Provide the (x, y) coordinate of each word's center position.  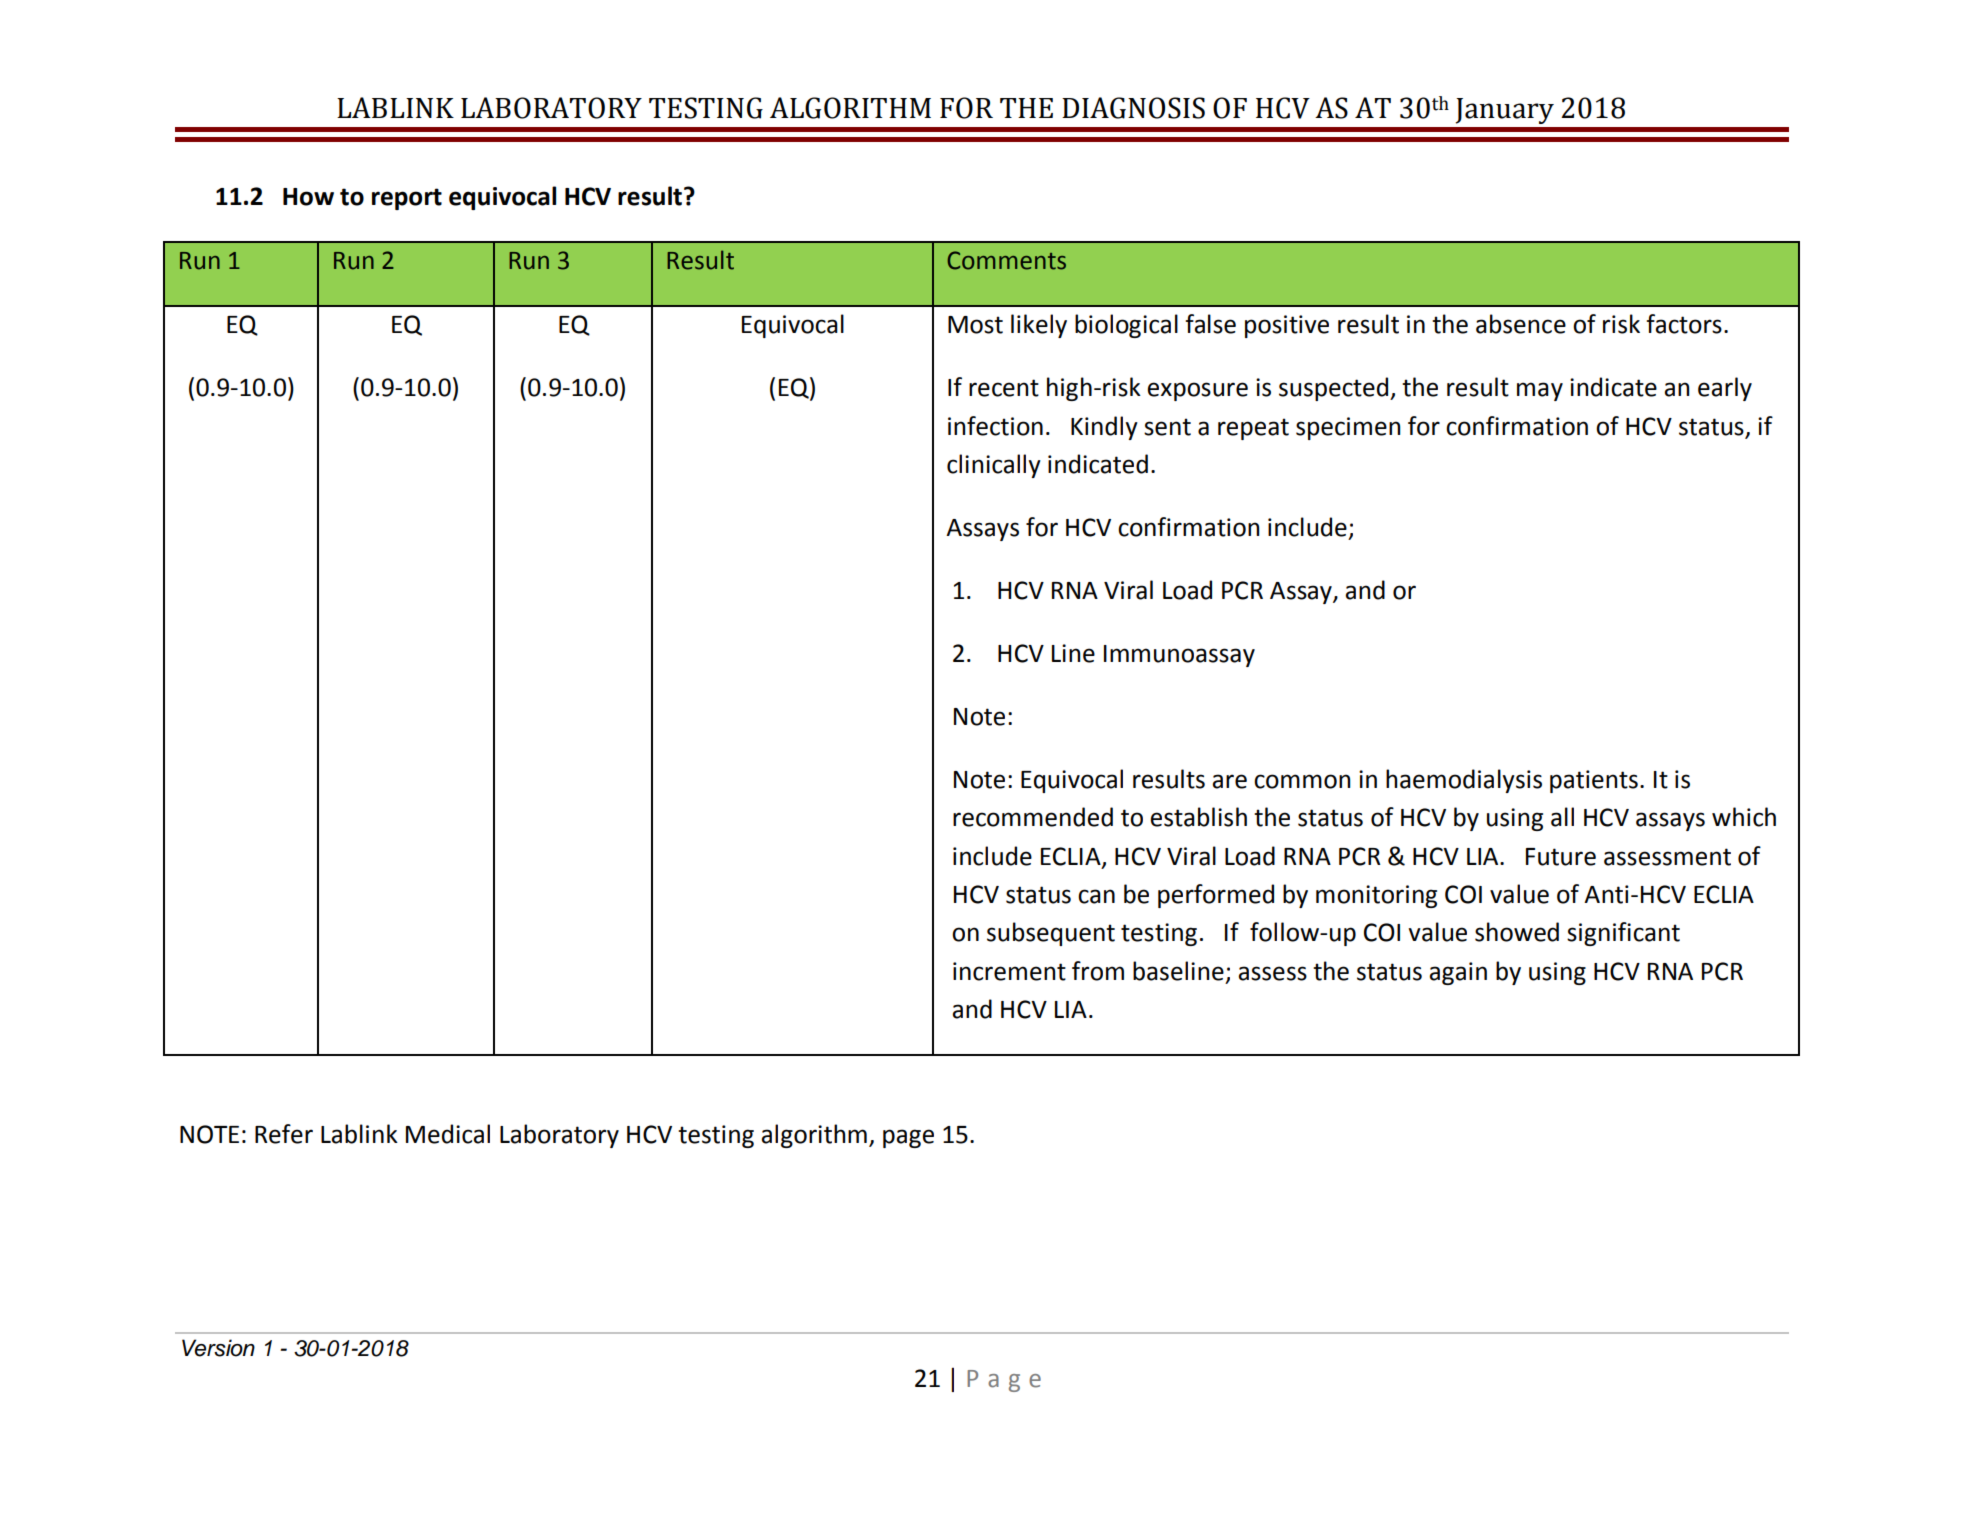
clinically (994, 466)
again (1458, 973)
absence (1521, 324)
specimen (1348, 428)
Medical (448, 1134)
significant (1623, 934)
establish (1198, 817)
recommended (1033, 817)
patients (1594, 781)
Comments (1006, 260)
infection (995, 426)
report (407, 199)
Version (218, 1348)
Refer (284, 1134)
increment (1009, 971)
